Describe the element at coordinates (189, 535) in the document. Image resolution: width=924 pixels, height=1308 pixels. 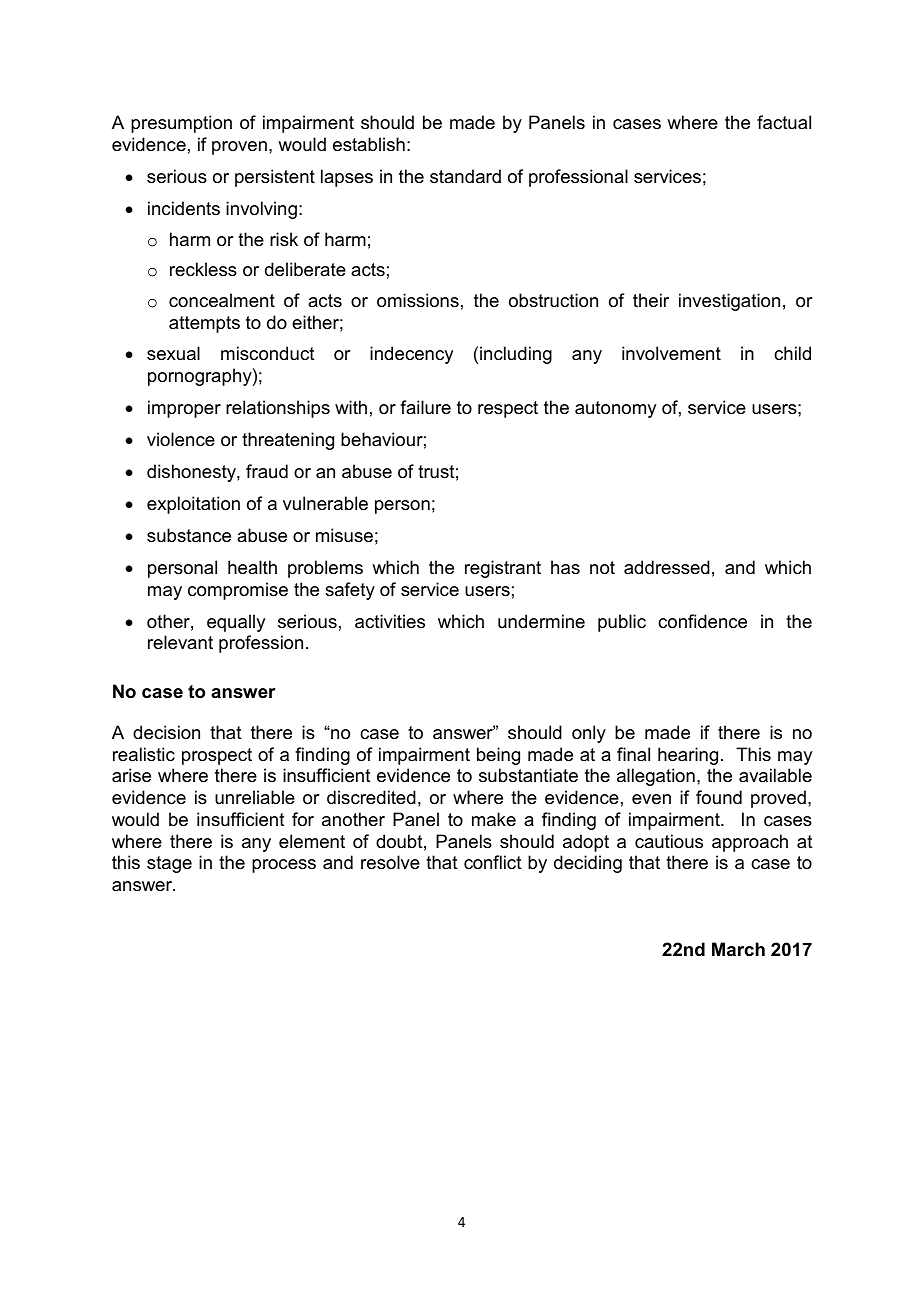
I see `substance` at that location.
